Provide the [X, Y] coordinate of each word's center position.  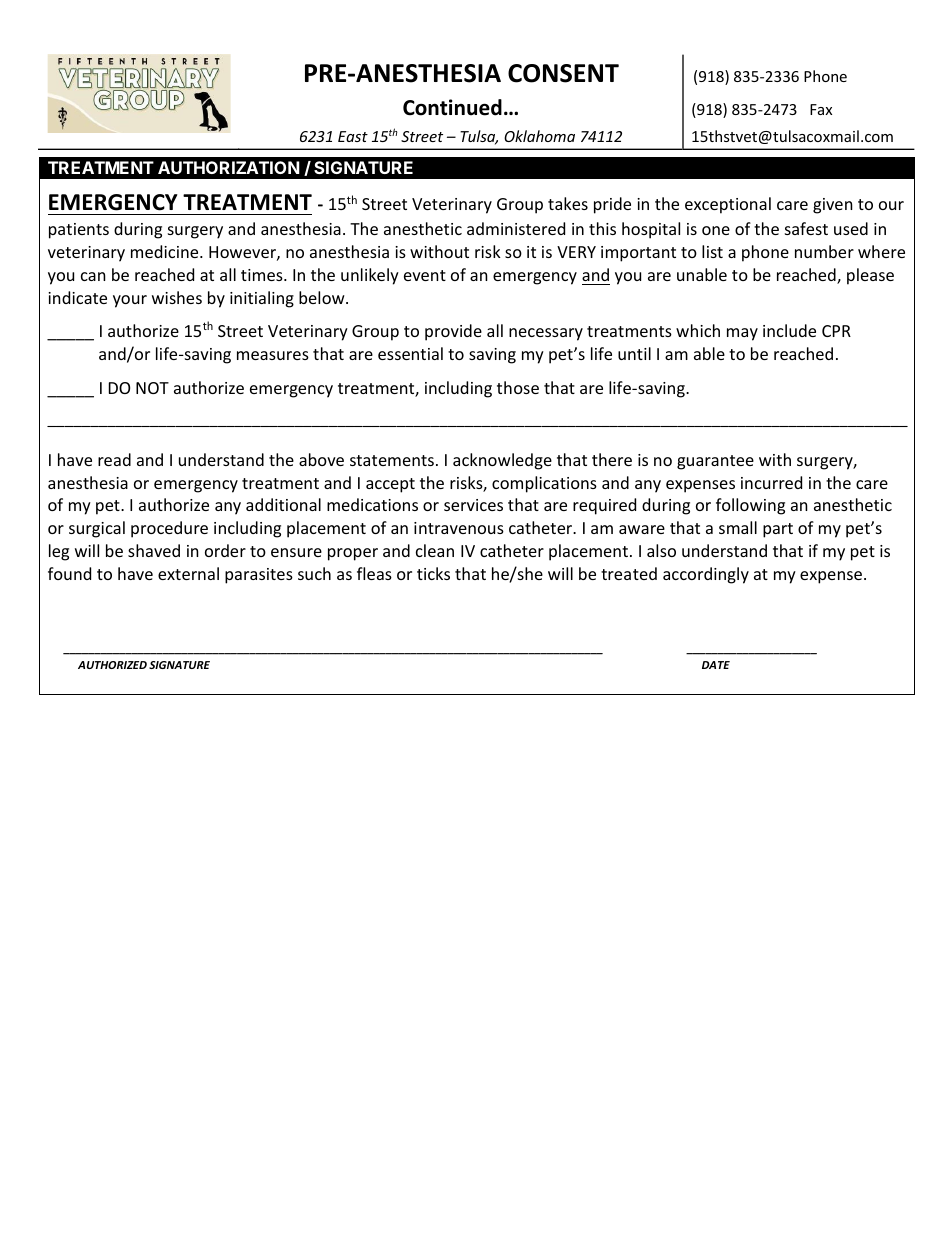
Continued [452, 107]
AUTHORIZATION [229, 167]
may [742, 334]
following [750, 506]
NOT [152, 388]
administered [516, 228]
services [473, 505]
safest [806, 228]
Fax [821, 109]
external [188, 573]
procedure [169, 529]
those [518, 387]
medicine [166, 251]
